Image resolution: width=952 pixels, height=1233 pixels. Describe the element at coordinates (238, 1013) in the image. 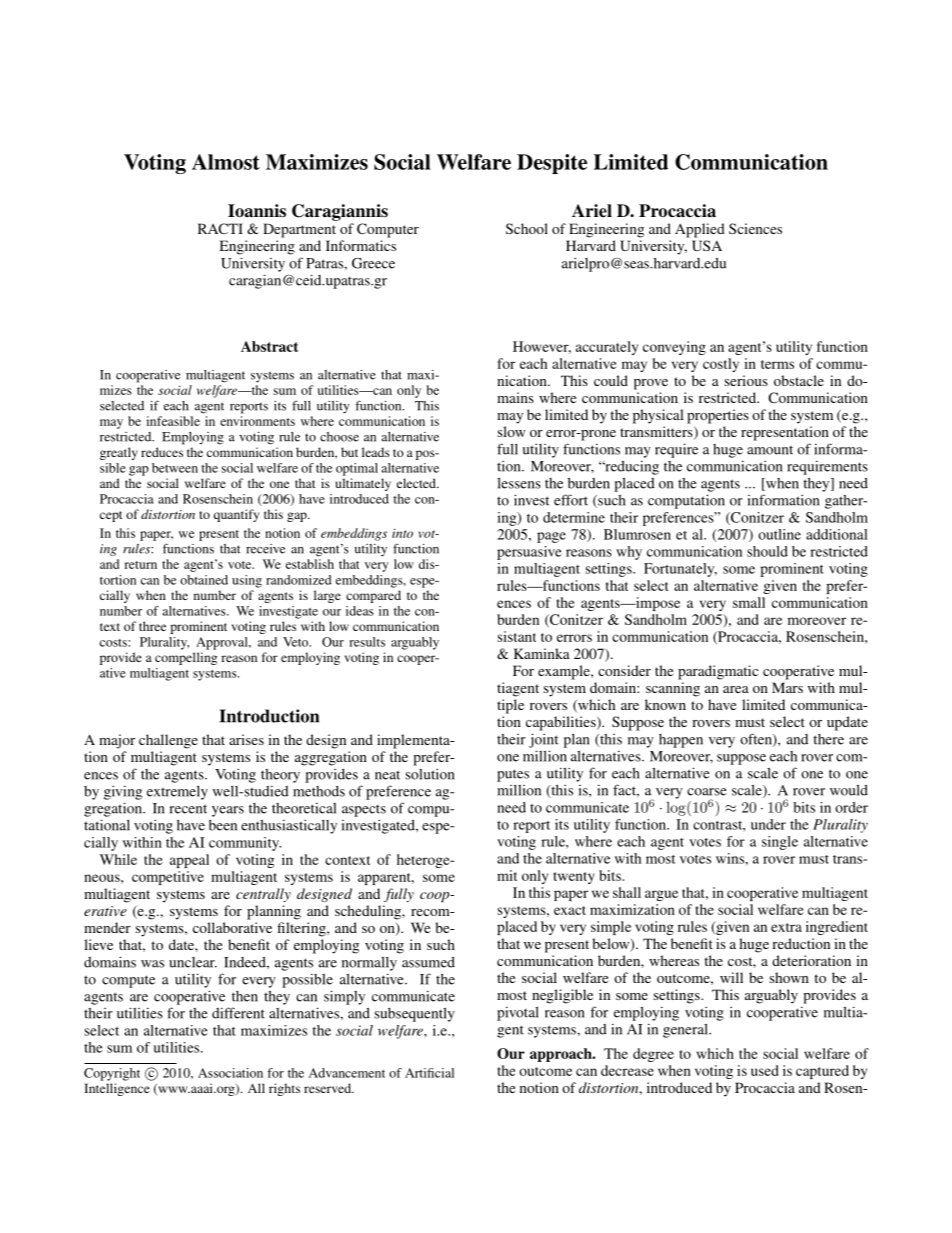

I see `different` at that location.
